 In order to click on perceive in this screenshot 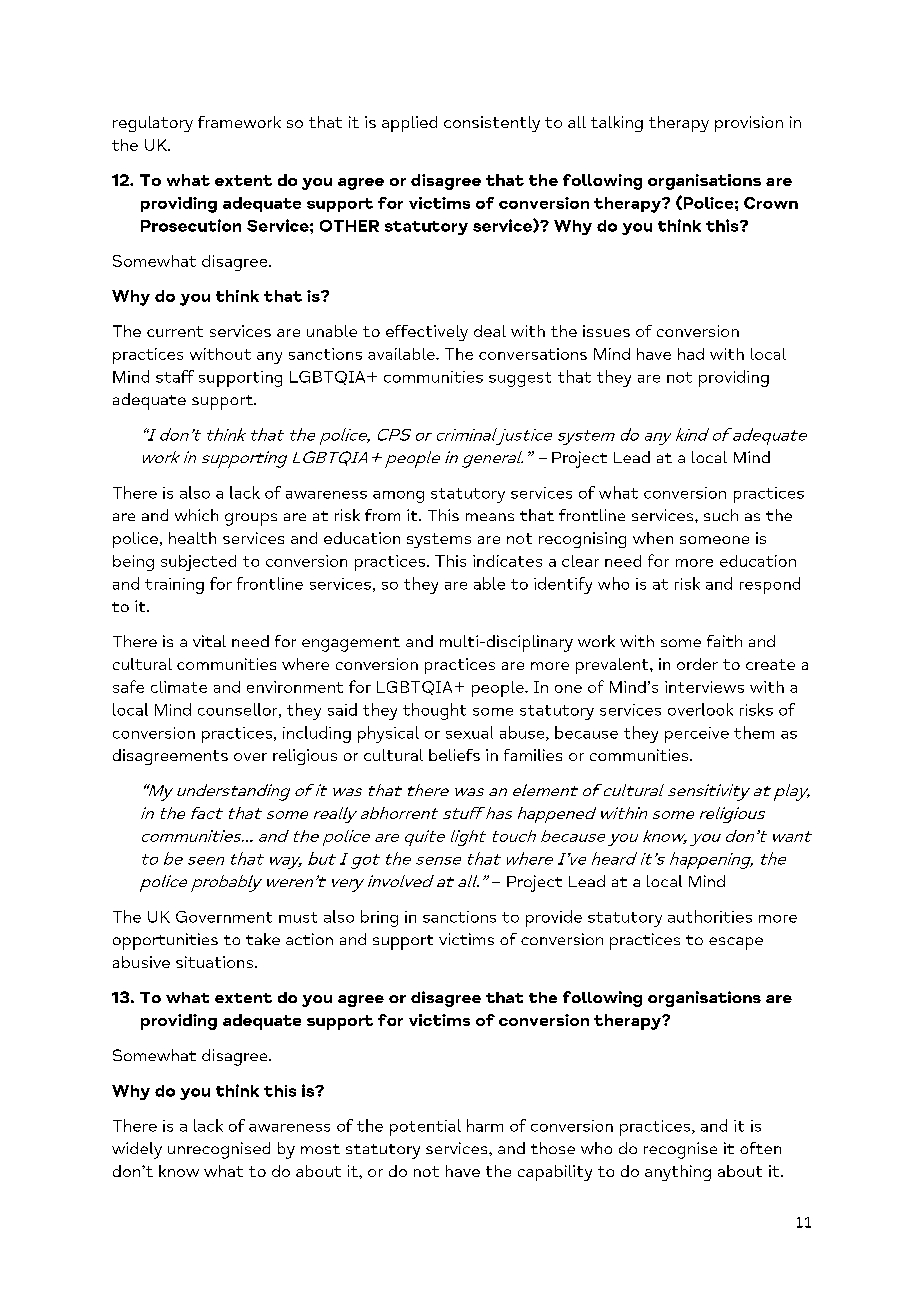, I will do `click(697, 735)`.
